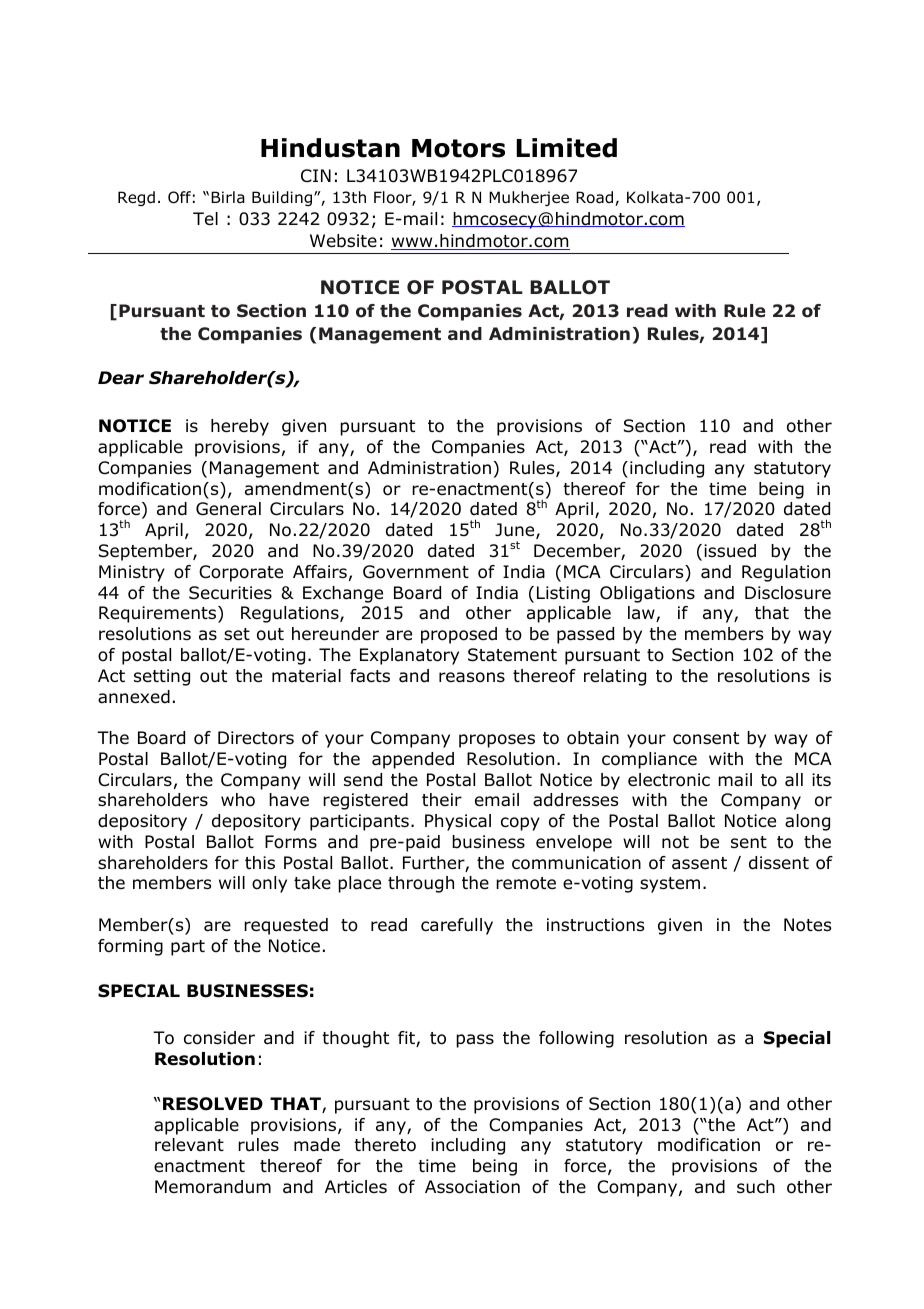 The image size is (924, 1309). Describe the element at coordinates (458, 148) in the document. I see `Motors` at that location.
